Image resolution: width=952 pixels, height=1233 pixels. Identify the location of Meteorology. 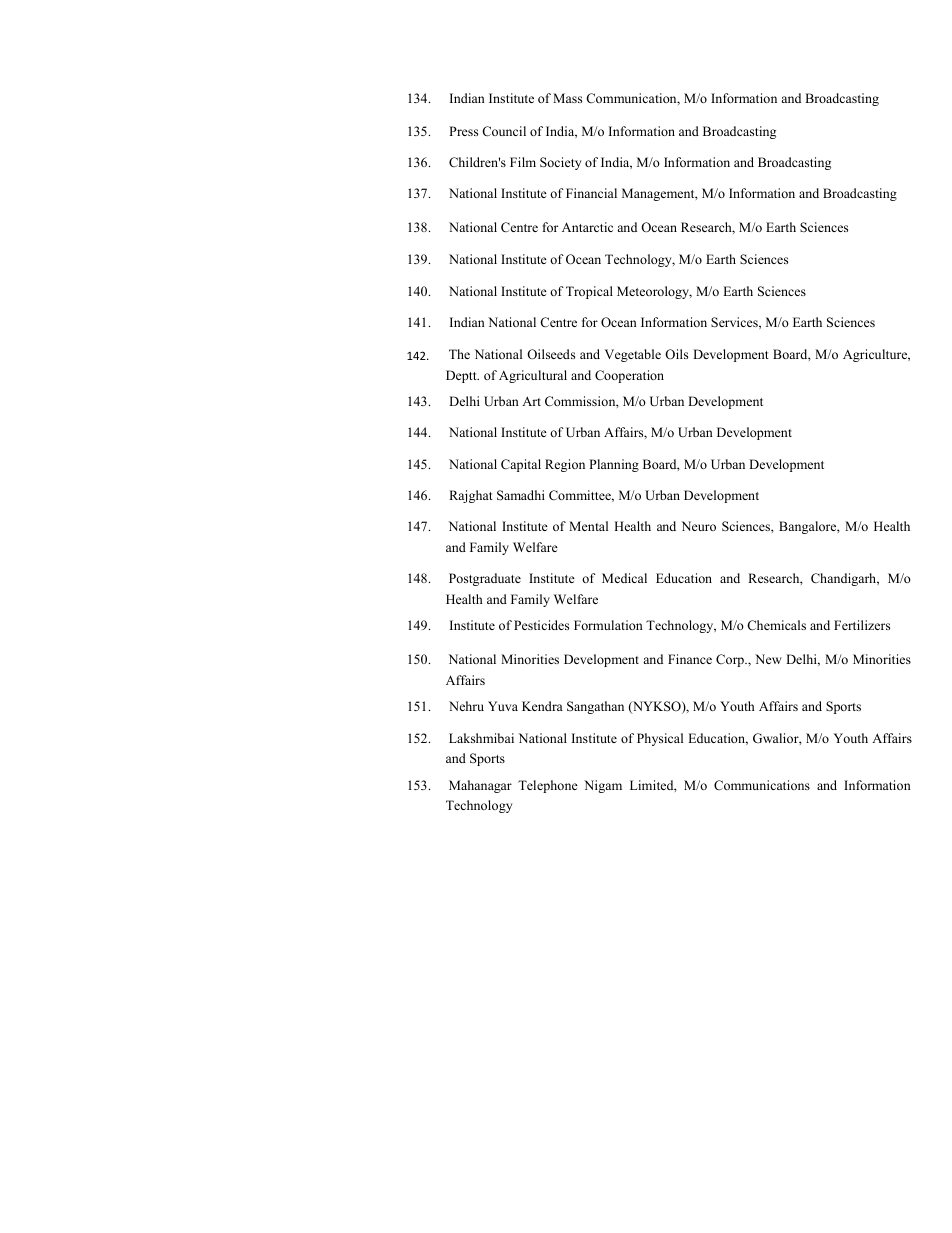
(654, 292).
